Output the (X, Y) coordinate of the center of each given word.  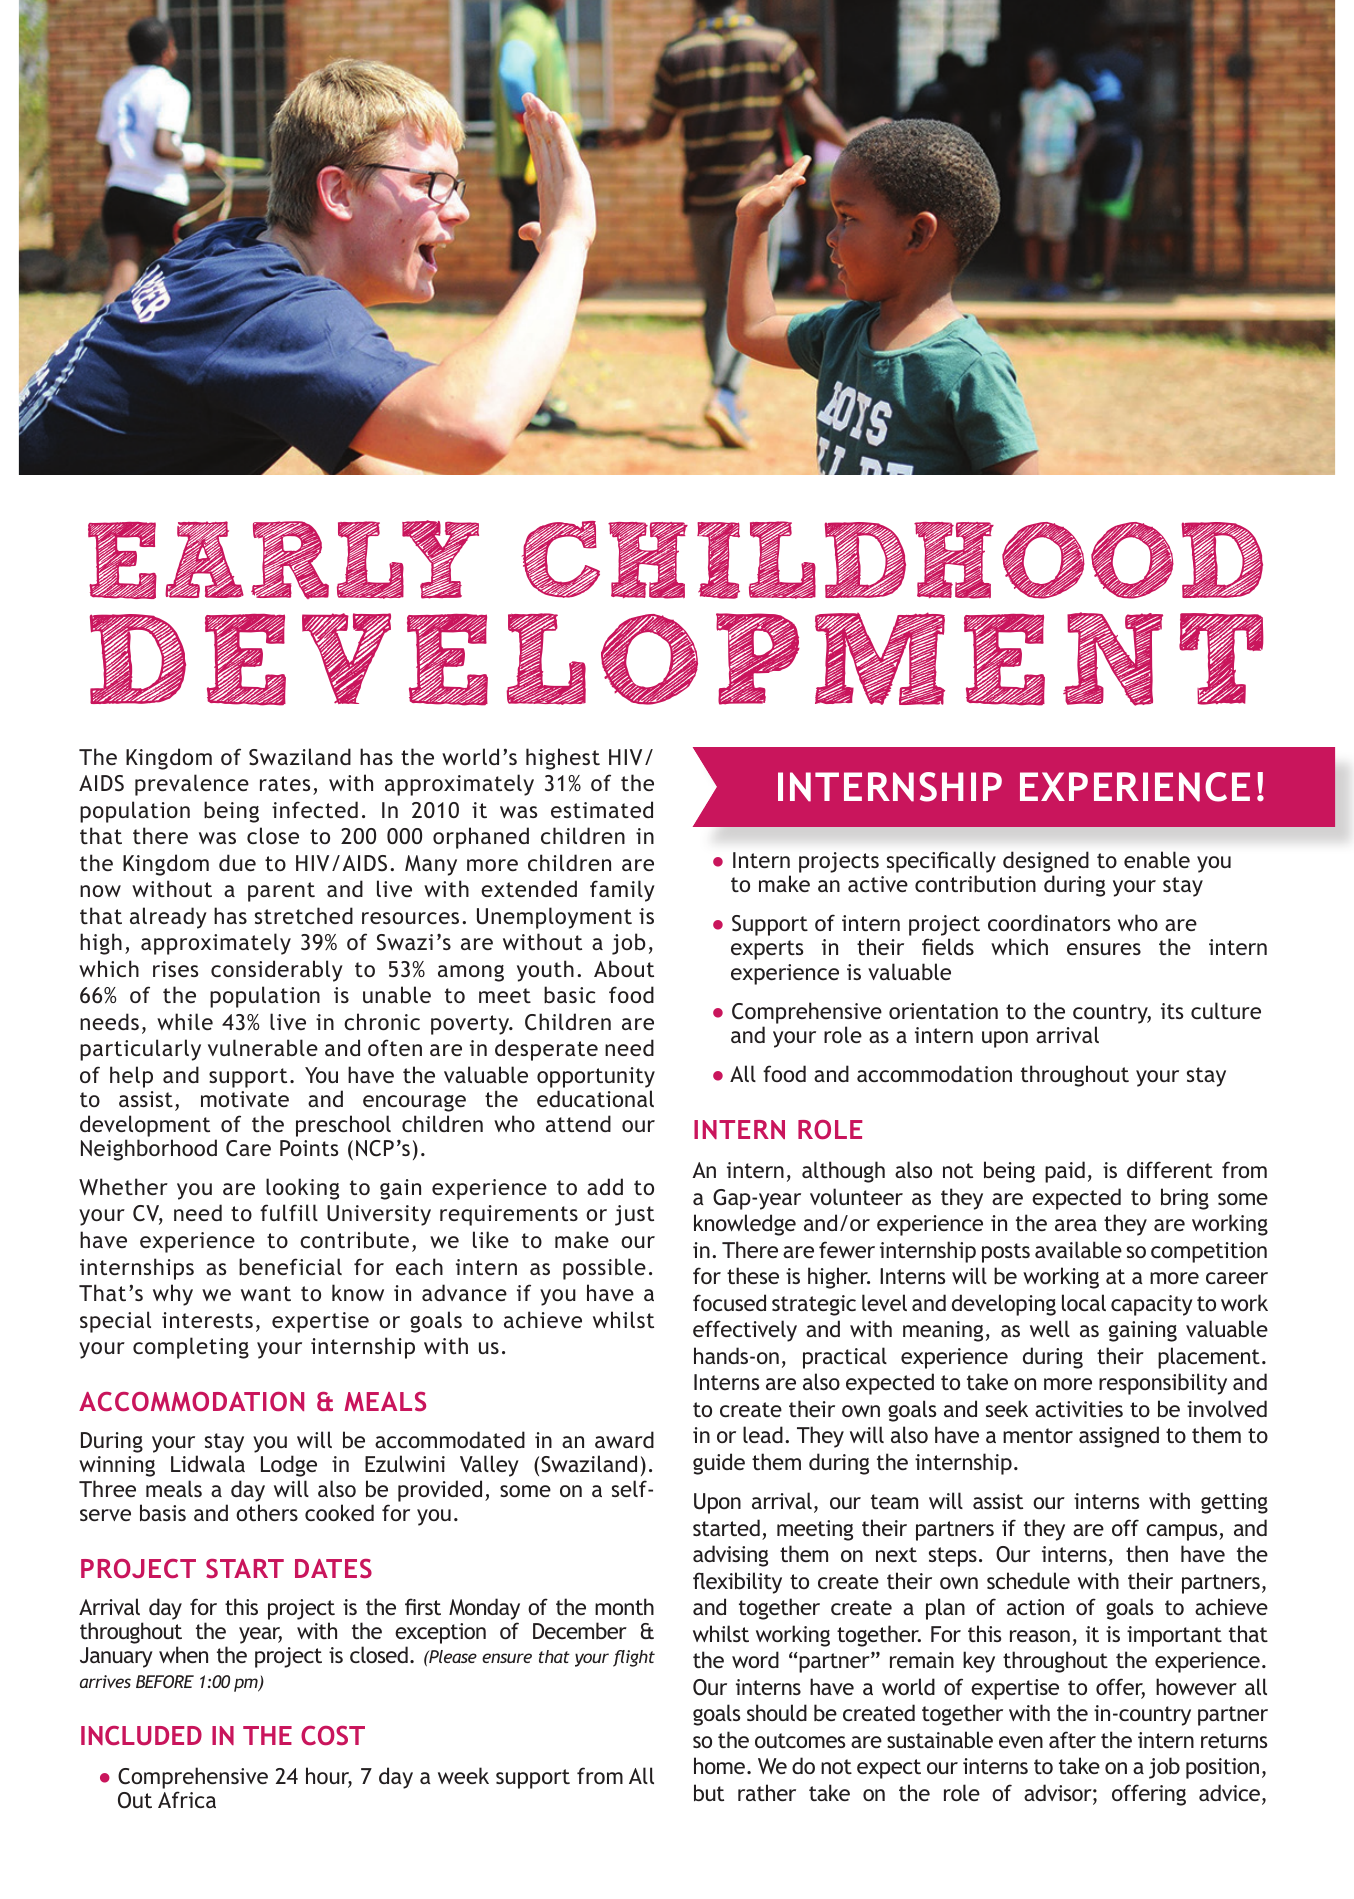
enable (1157, 859)
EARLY (283, 559)
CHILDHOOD (892, 560)
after (1072, 1739)
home (719, 1765)
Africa (187, 1799)
